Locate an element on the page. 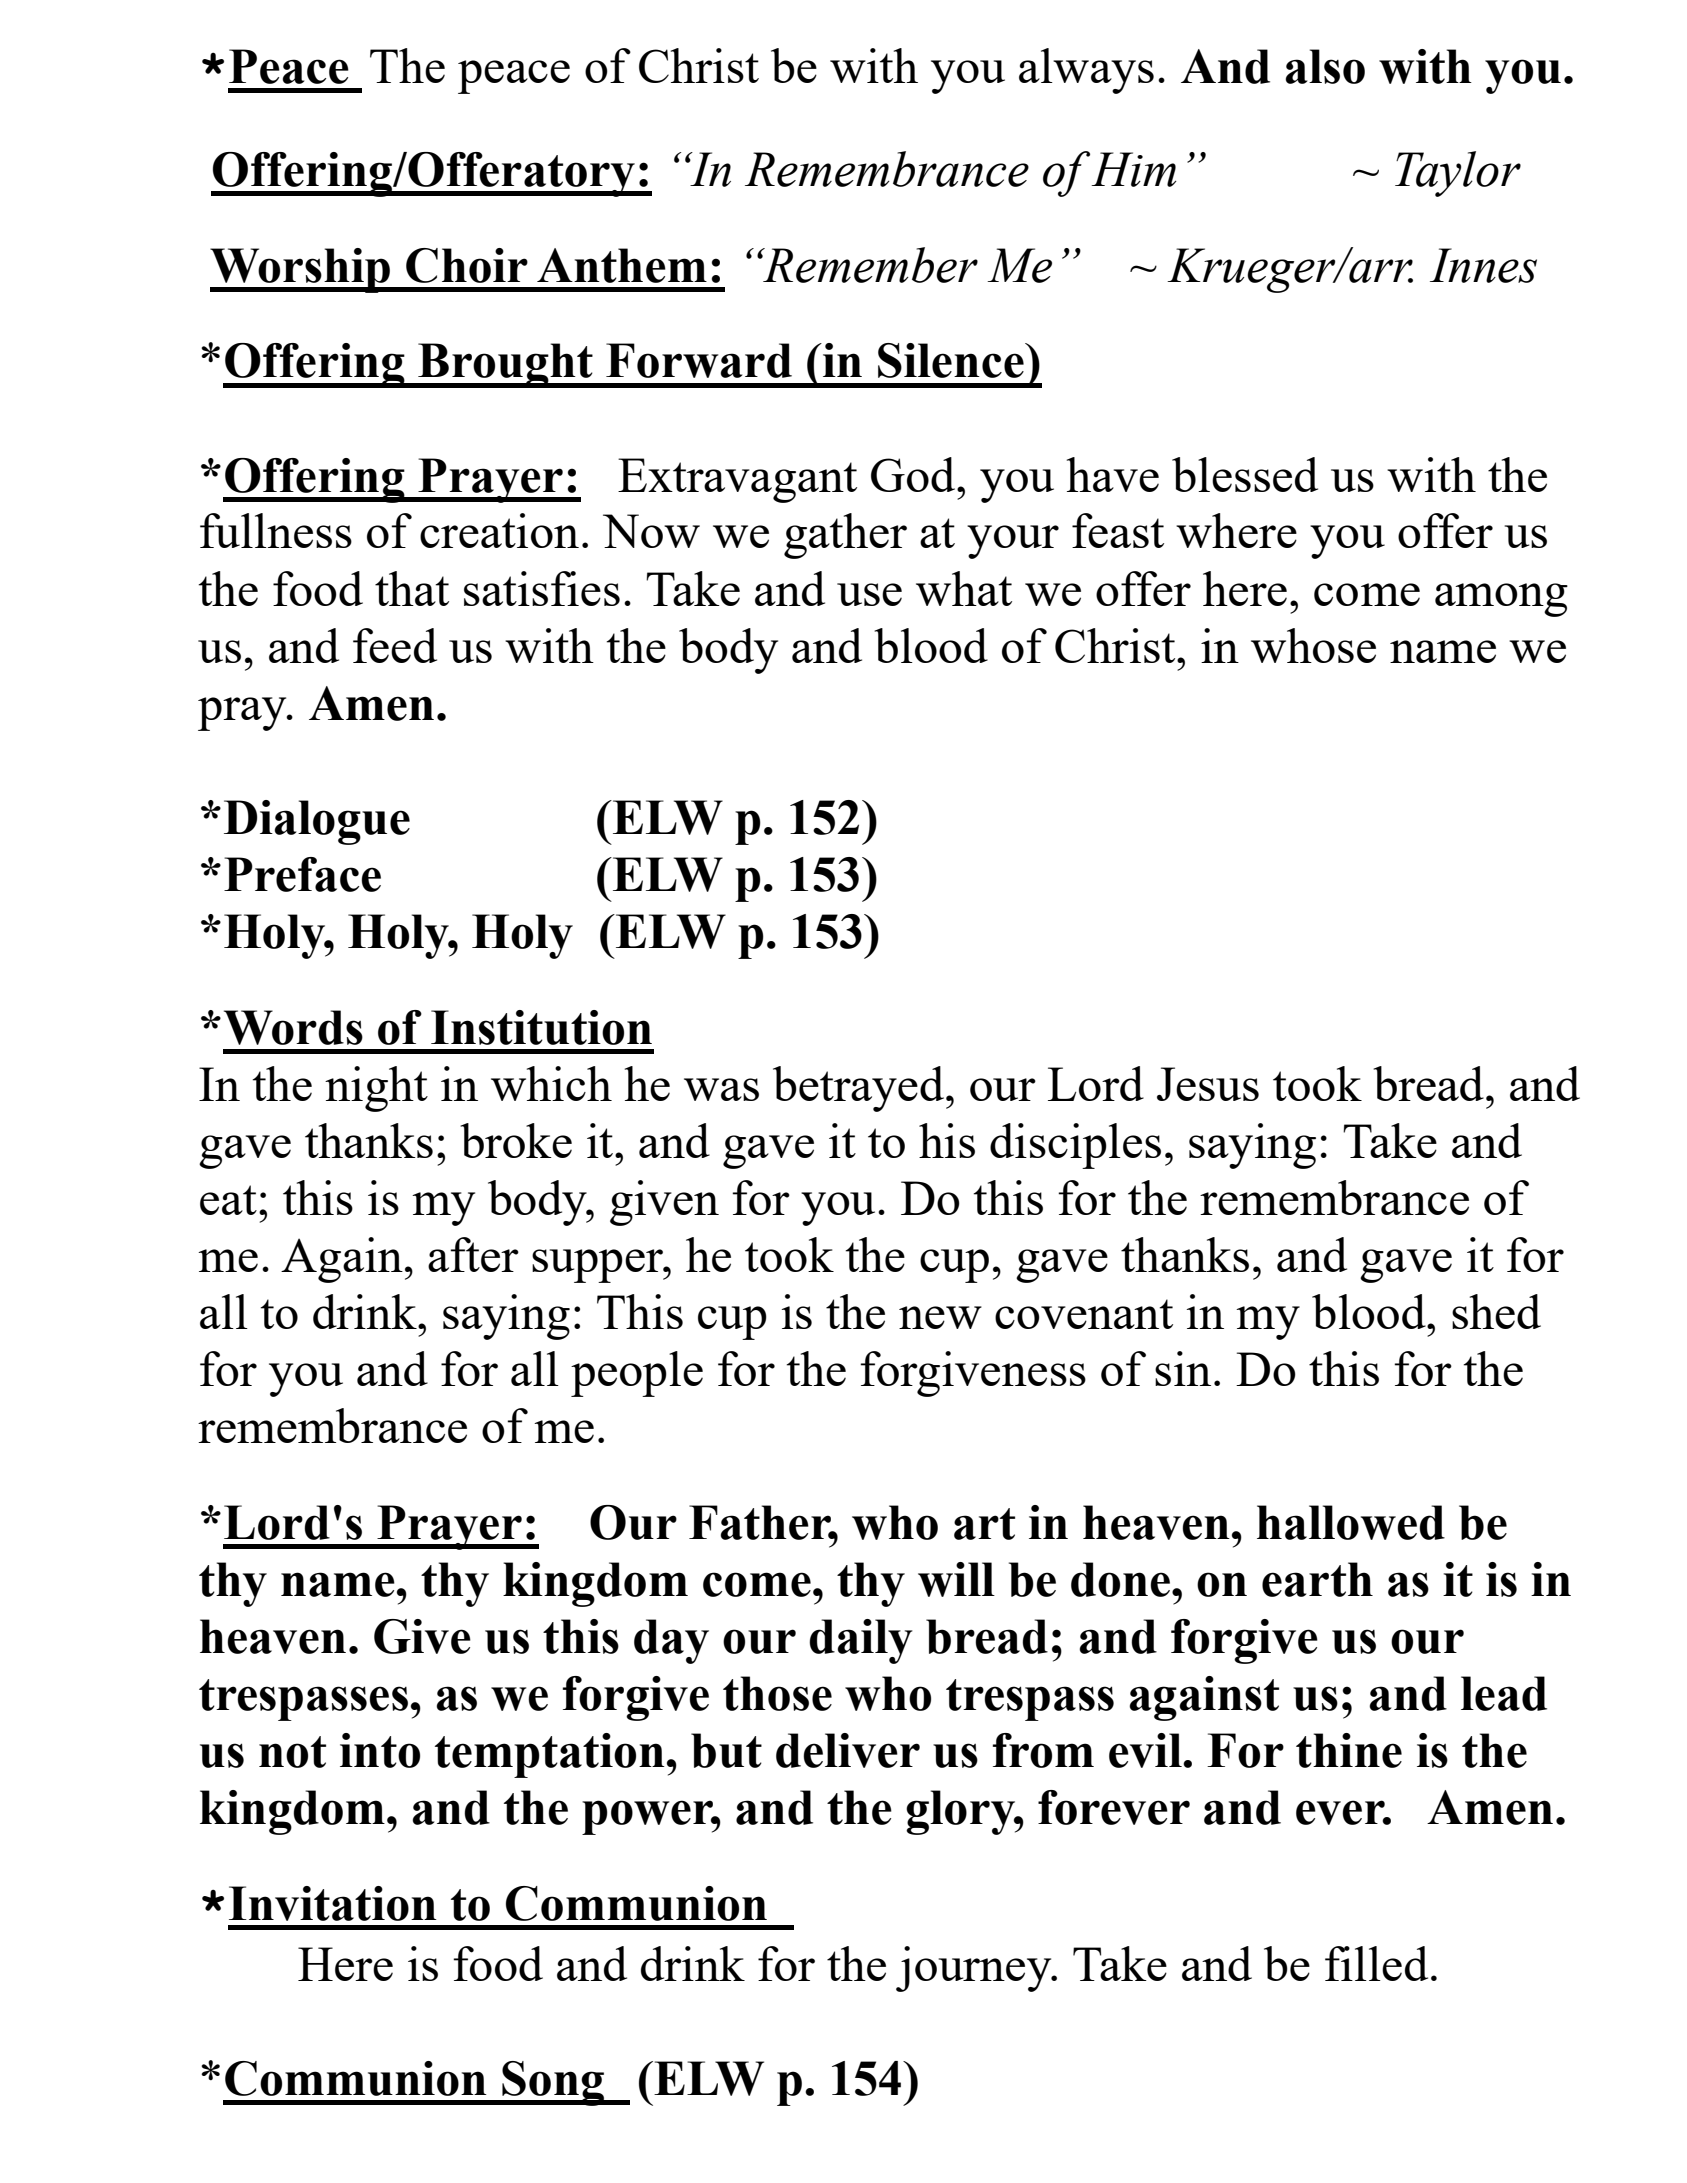  use is located at coordinates (869, 594).
